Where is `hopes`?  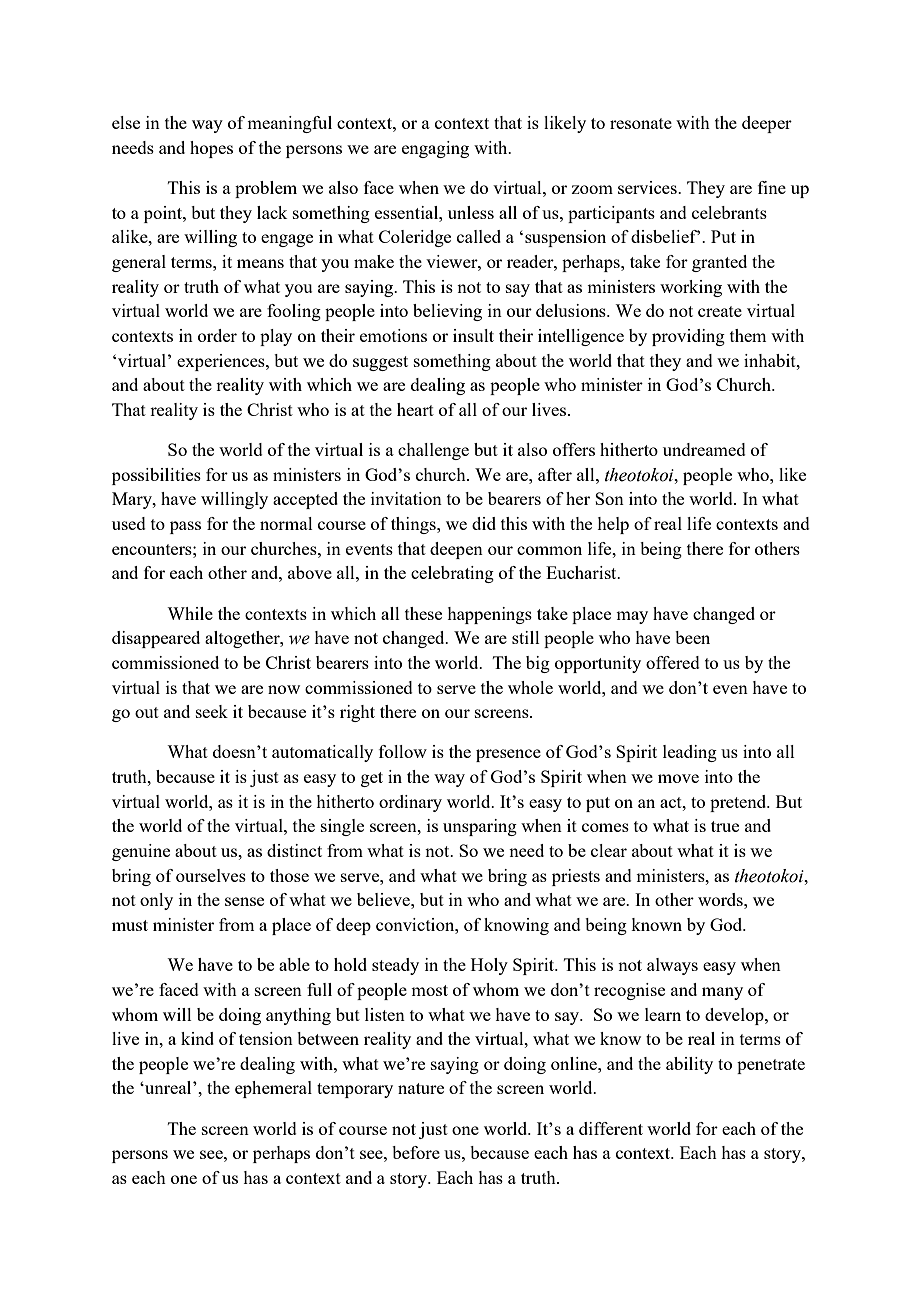 hopes is located at coordinates (211, 149).
